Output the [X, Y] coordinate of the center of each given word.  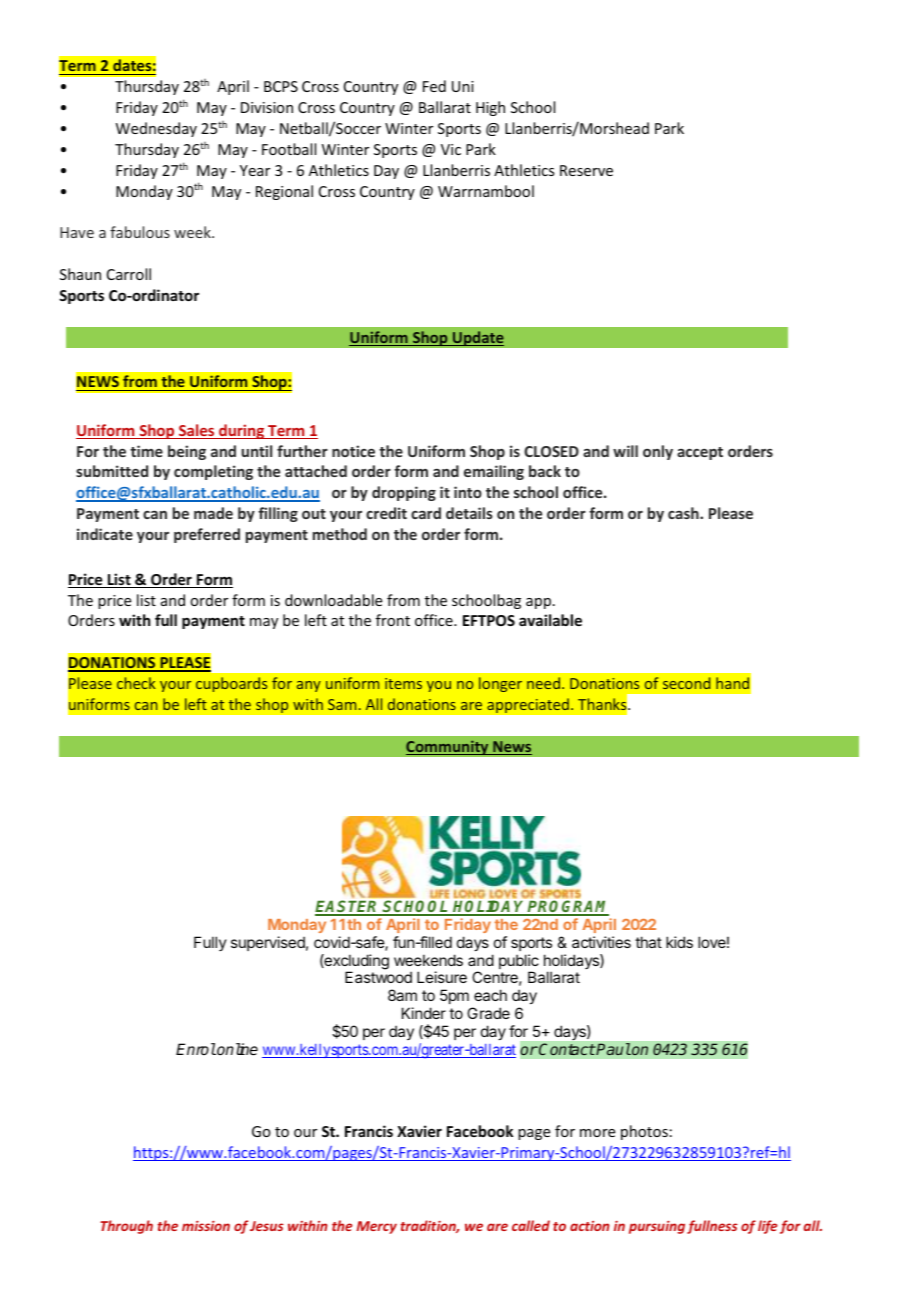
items [403, 683]
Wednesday [156, 129]
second [686, 683]
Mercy [376, 1227]
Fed [434, 86]
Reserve [586, 170]
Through [126, 1227]
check [136, 683]
